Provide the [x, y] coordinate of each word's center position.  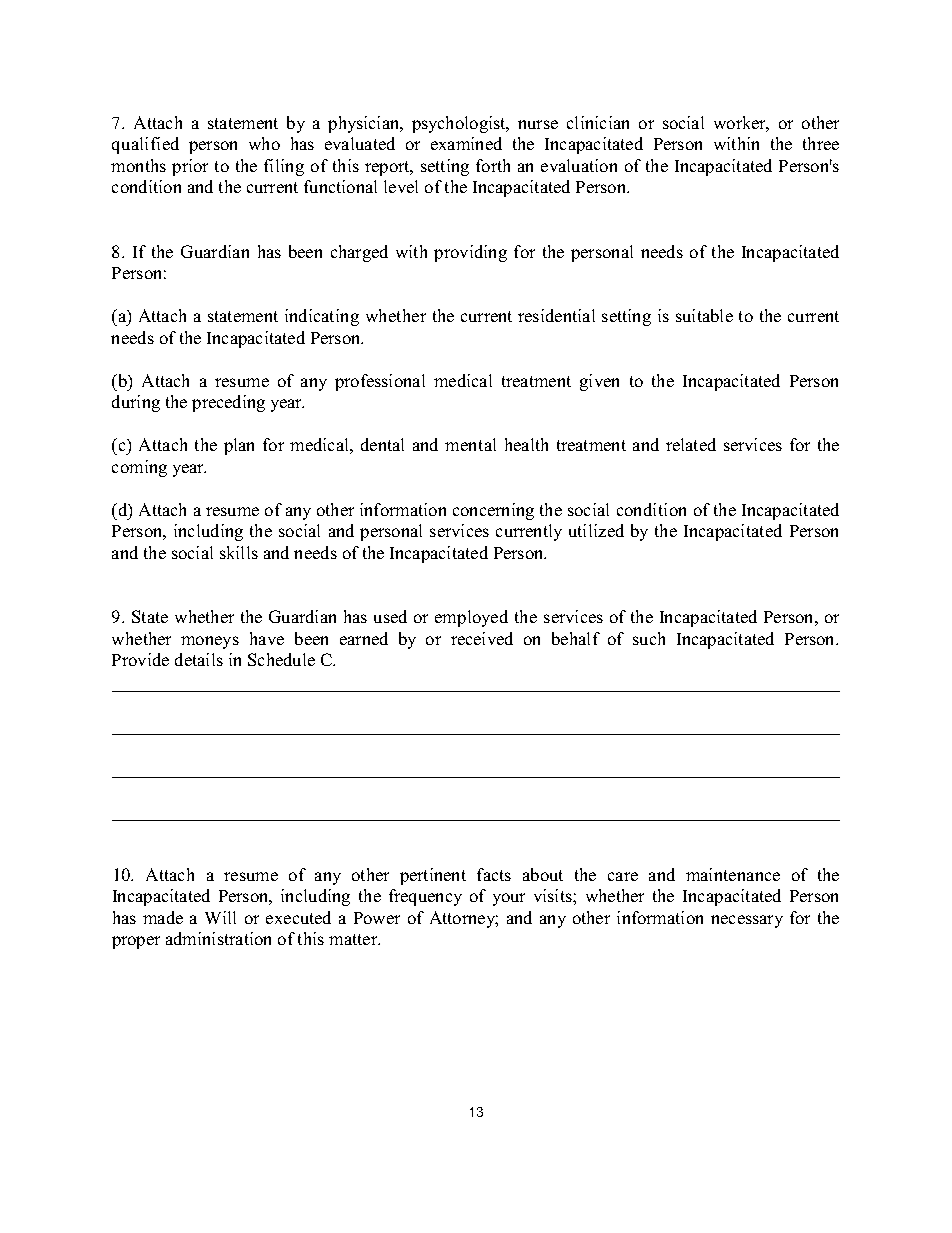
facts [494, 874]
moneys [210, 642]
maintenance [733, 874]
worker [741, 124]
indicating [322, 317]
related [691, 444]
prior [190, 167]
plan [239, 446]
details [199, 659]
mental [470, 444]
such [649, 638]
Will [220, 917]
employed [471, 618]
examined [466, 143]
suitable [704, 315]
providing [470, 253]
